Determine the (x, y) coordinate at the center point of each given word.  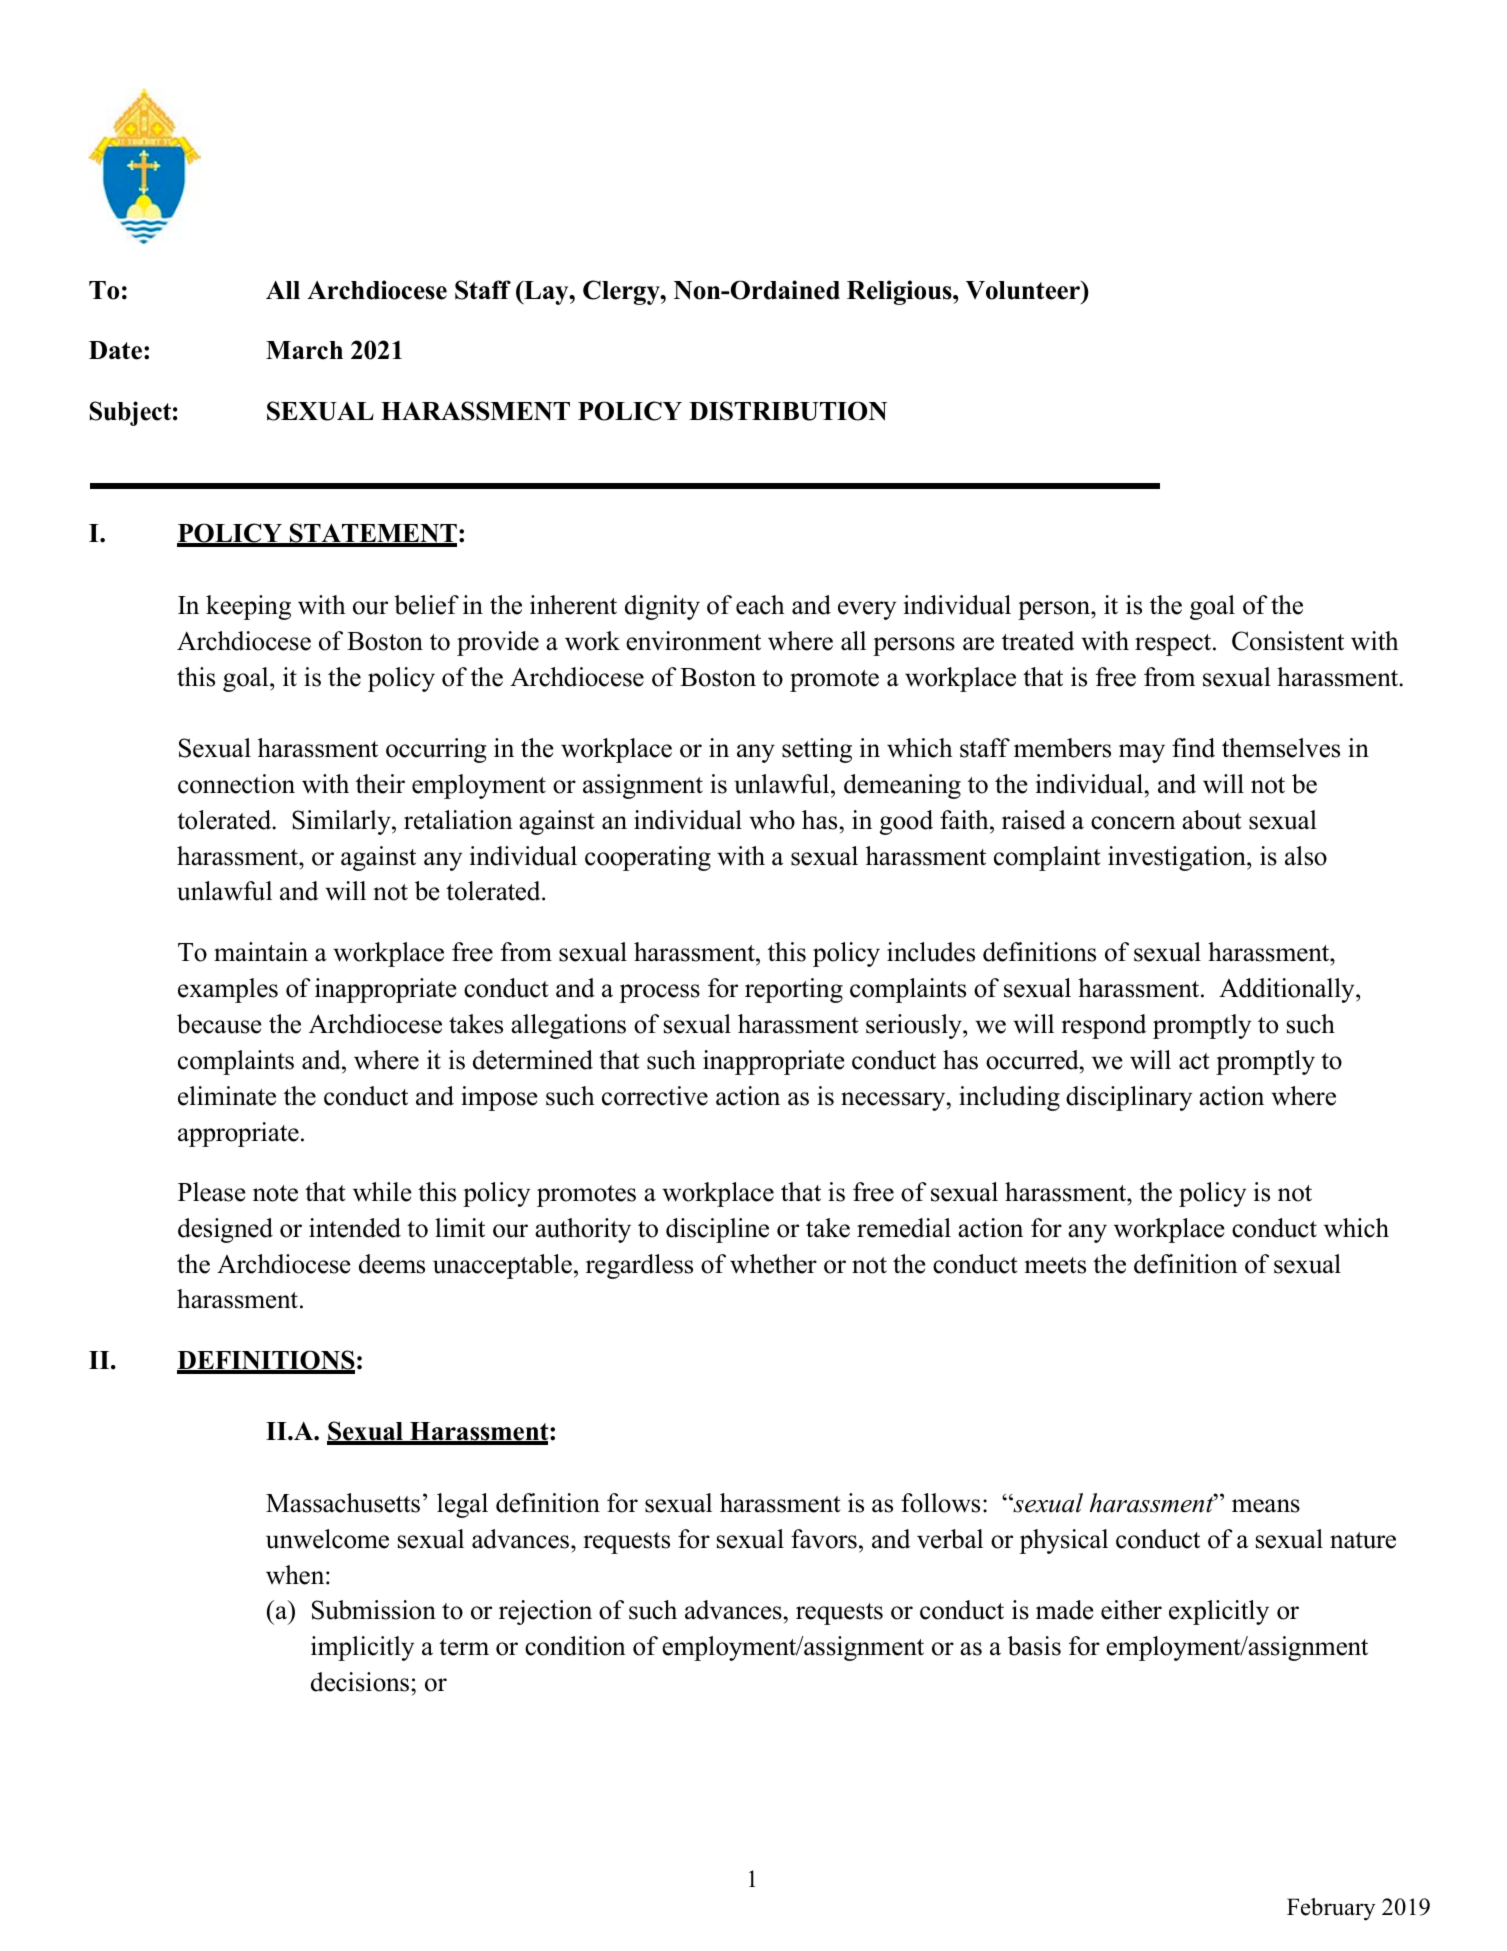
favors (824, 1539)
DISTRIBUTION (788, 411)
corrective (655, 1096)
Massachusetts (343, 1503)
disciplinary (1129, 1098)
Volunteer (1024, 290)
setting (817, 750)
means (1266, 1506)
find (1193, 748)
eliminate (227, 1096)
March (304, 350)
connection (236, 784)
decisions (361, 1682)
